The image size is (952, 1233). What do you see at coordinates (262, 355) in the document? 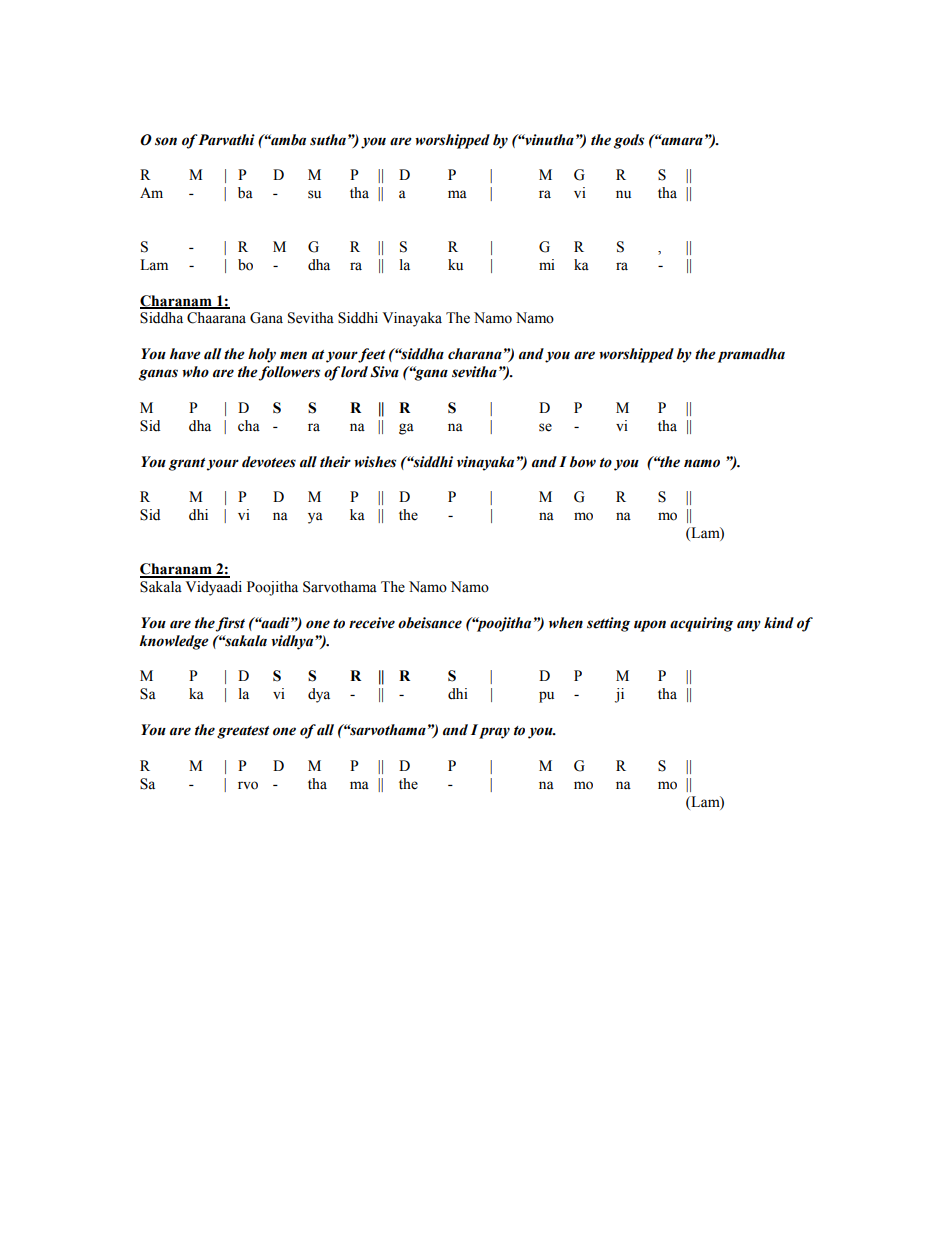
I see `holy` at bounding box center [262, 355].
